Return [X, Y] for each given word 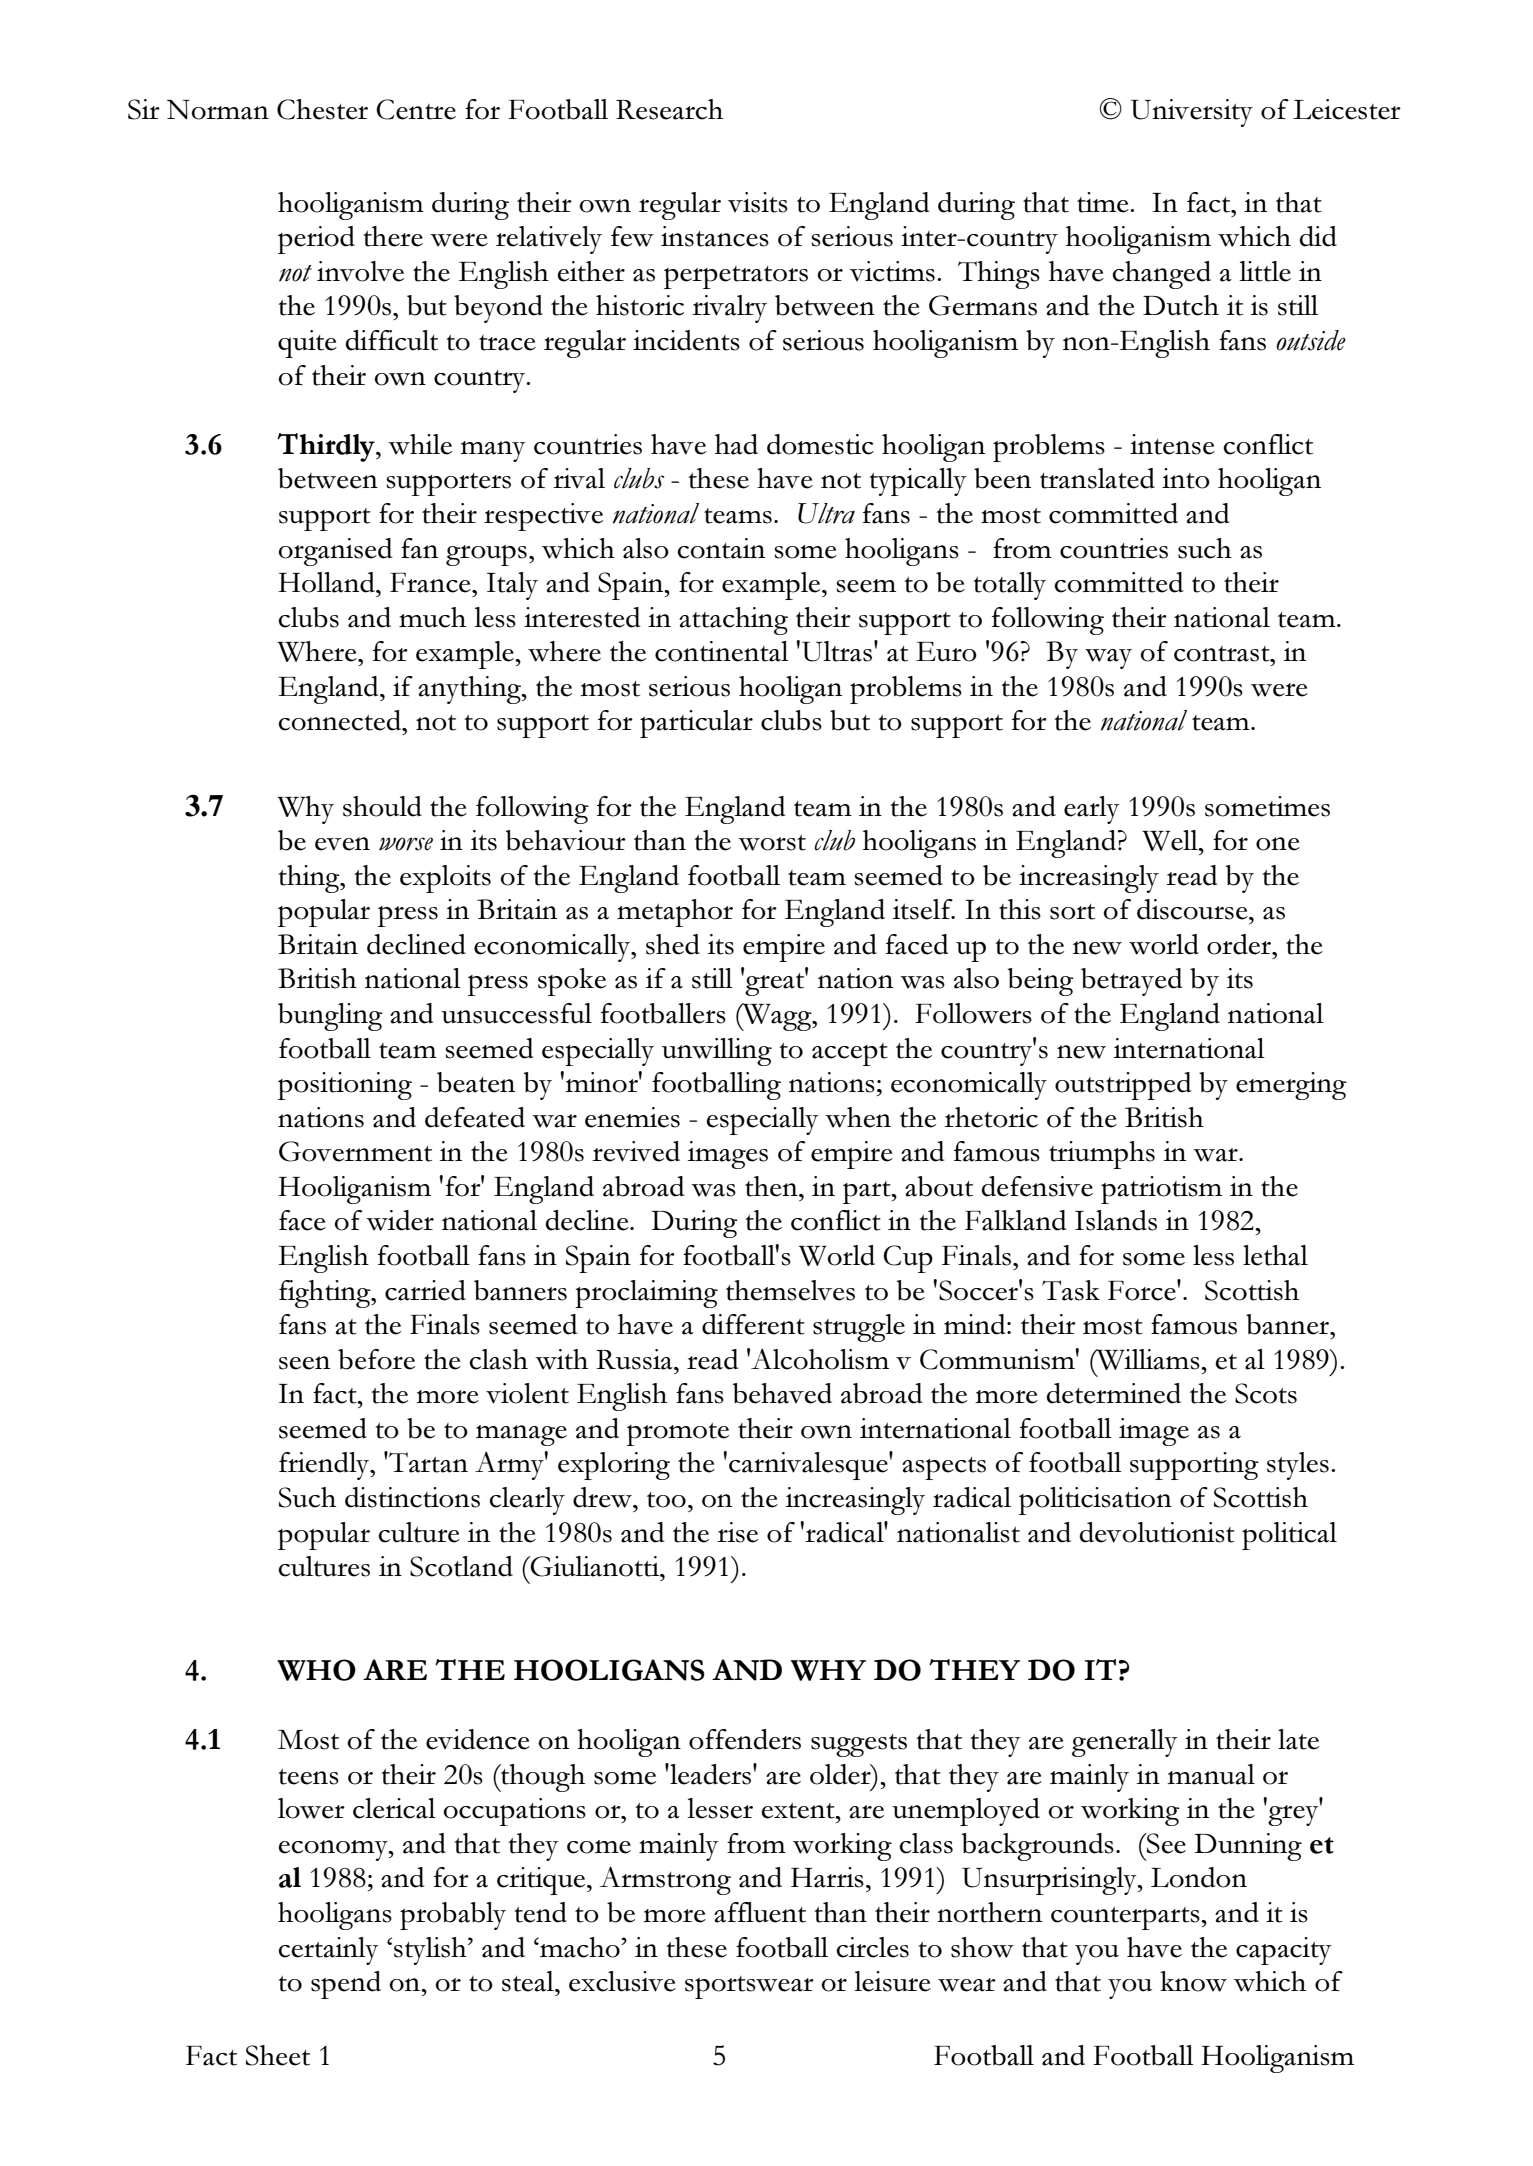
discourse [1193, 909]
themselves [790, 1290]
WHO [316, 1670]
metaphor [675, 913]
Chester [322, 109]
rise [737, 1532]
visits [758, 202]
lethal [1275, 1255]
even [342, 844]
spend [346, 1985]
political [1289, 1536]
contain [721, 548]
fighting [326, 1294]
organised [335, 552]
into [1186, 478]
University [1192, 113]
